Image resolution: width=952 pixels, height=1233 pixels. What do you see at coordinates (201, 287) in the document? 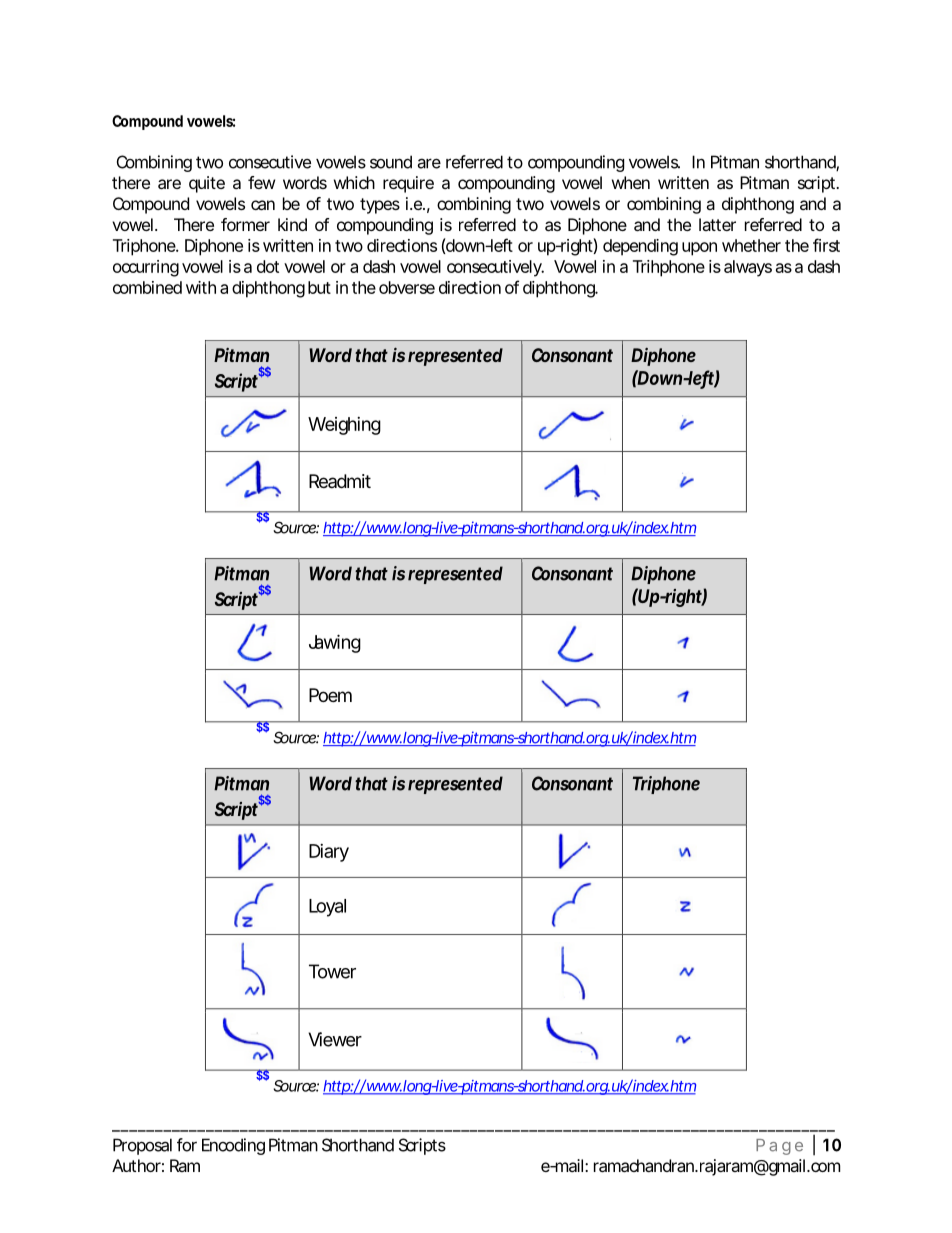
I see `with` at bounding box center [201, 287].
